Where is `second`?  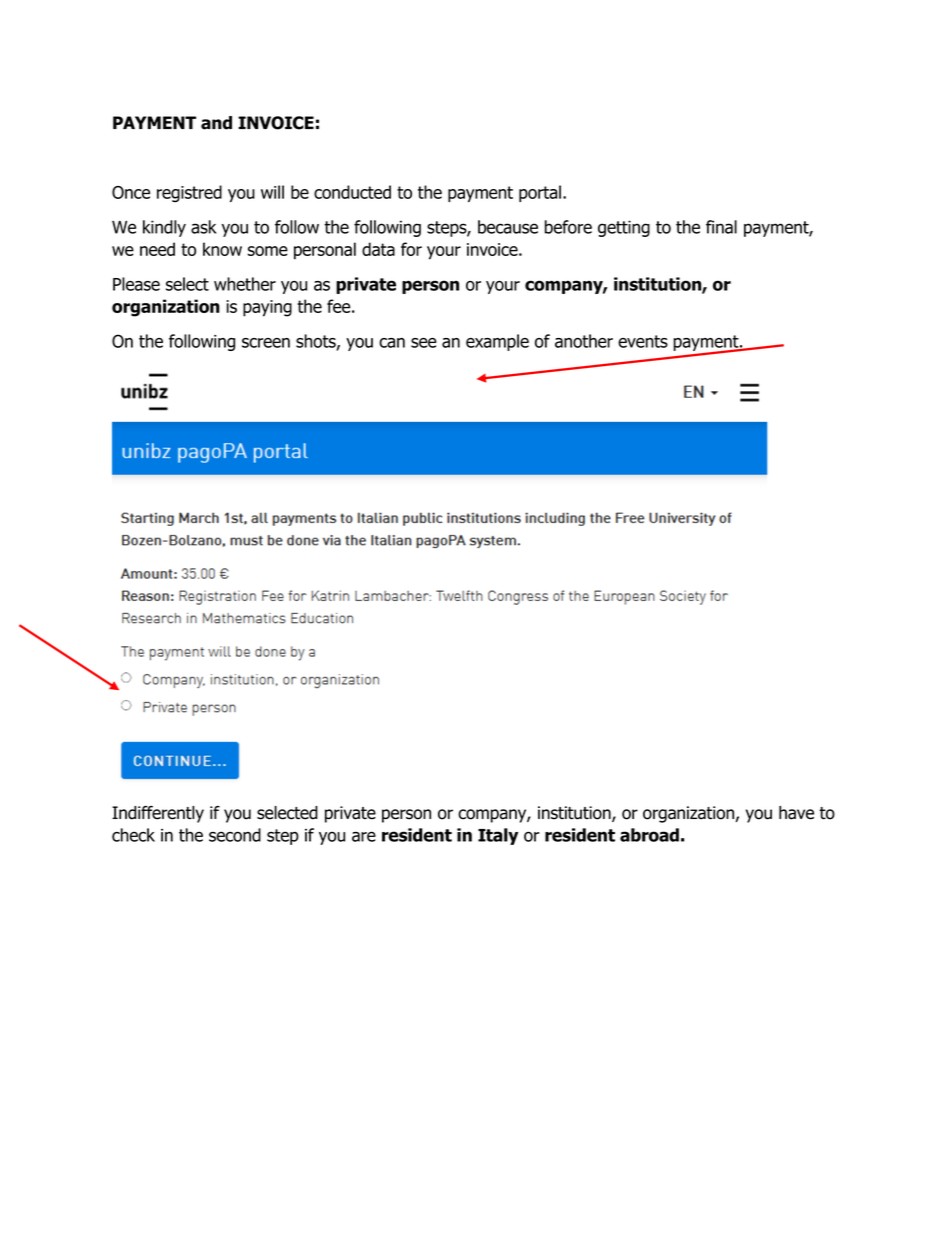
second is located at coordinates (235, 835).
